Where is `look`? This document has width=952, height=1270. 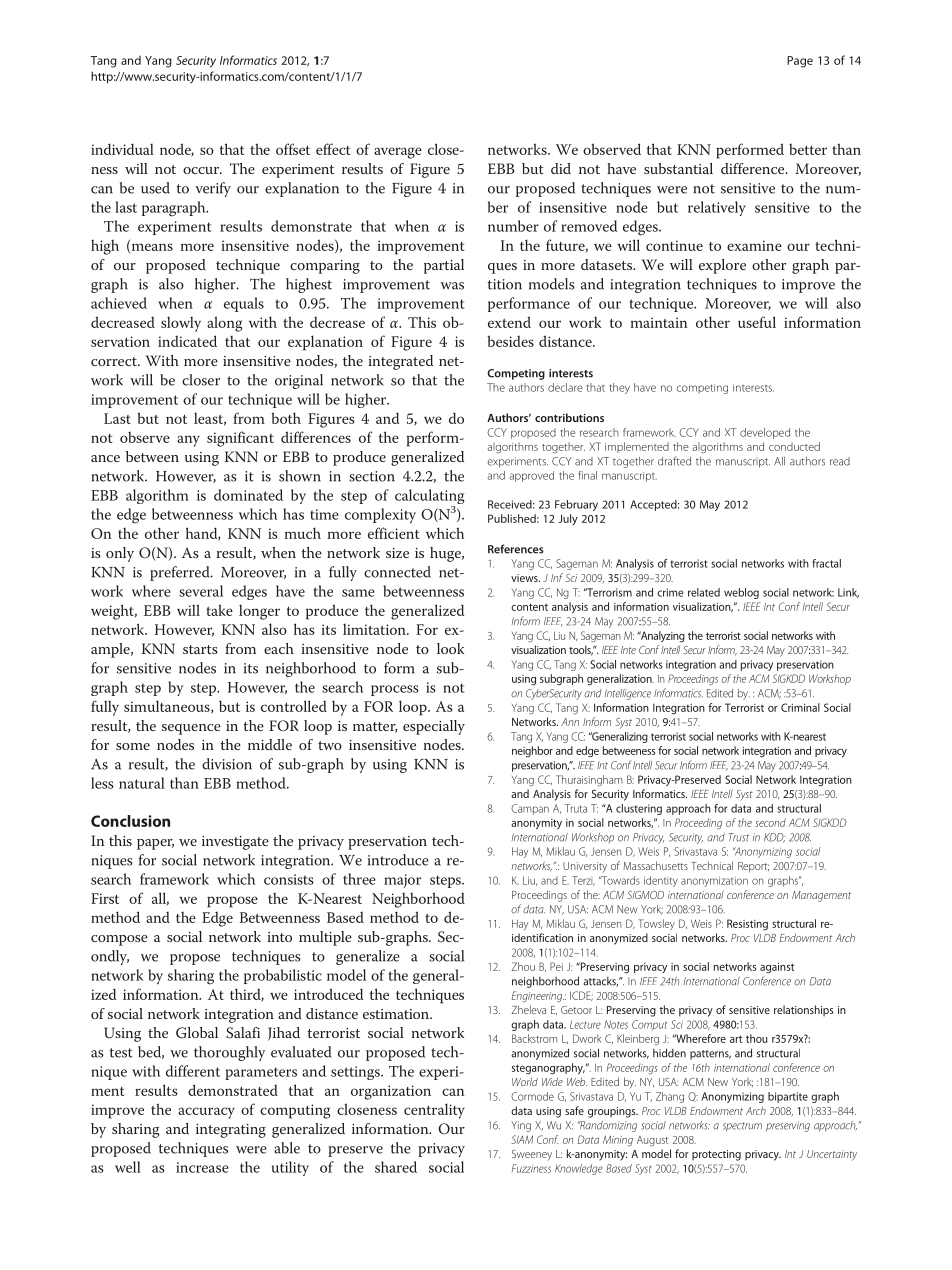 look is located at coordinates (450, 648).
